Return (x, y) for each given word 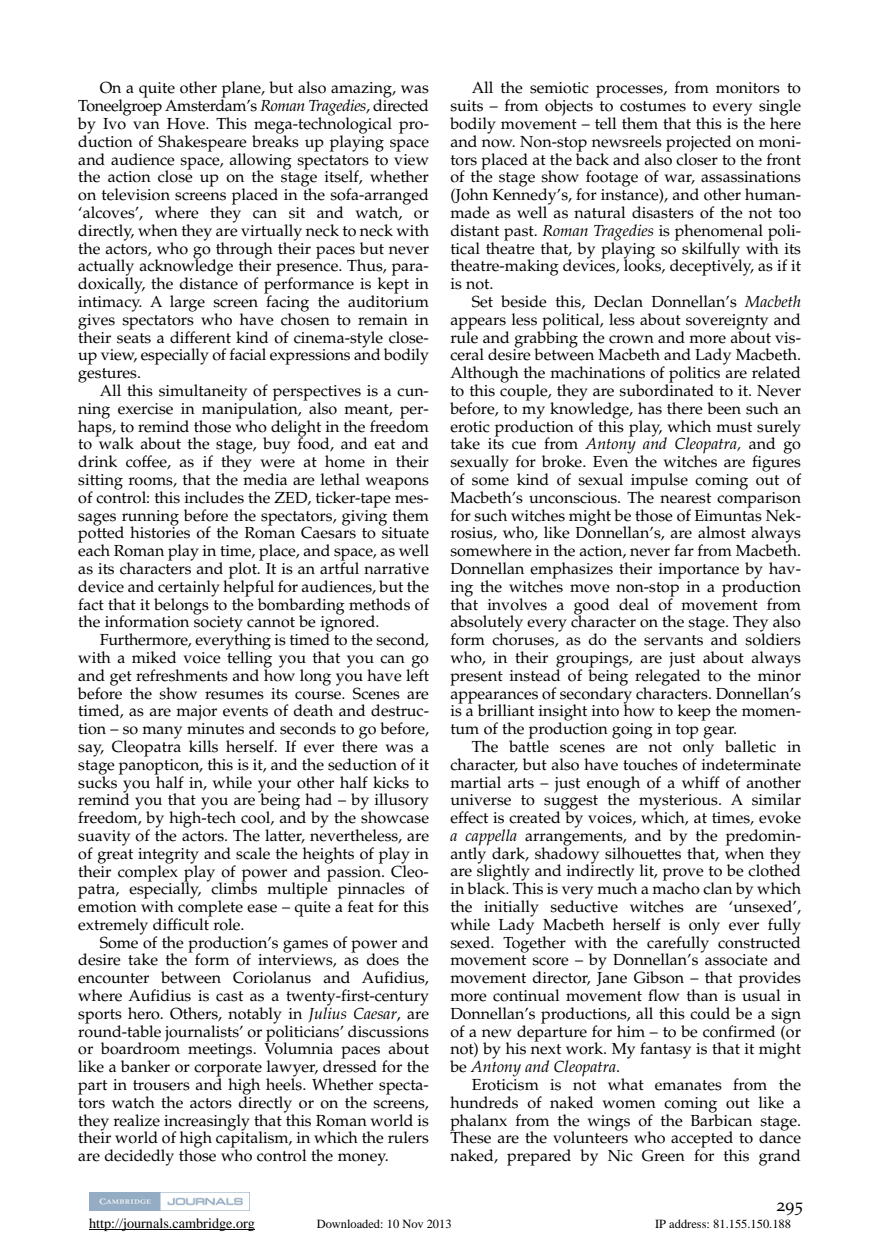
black (487, 887)
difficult (182, 923)
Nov (413, 1223)
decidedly (139, 1157)
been (724, 408)
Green (663, 1155)
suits (466, 106)
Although (484, 375)
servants (673, 640)
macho (676, 887)
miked (154, 657)
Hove (187, 124)
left (417, 674)
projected (698, 144)
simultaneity (203, 392)
